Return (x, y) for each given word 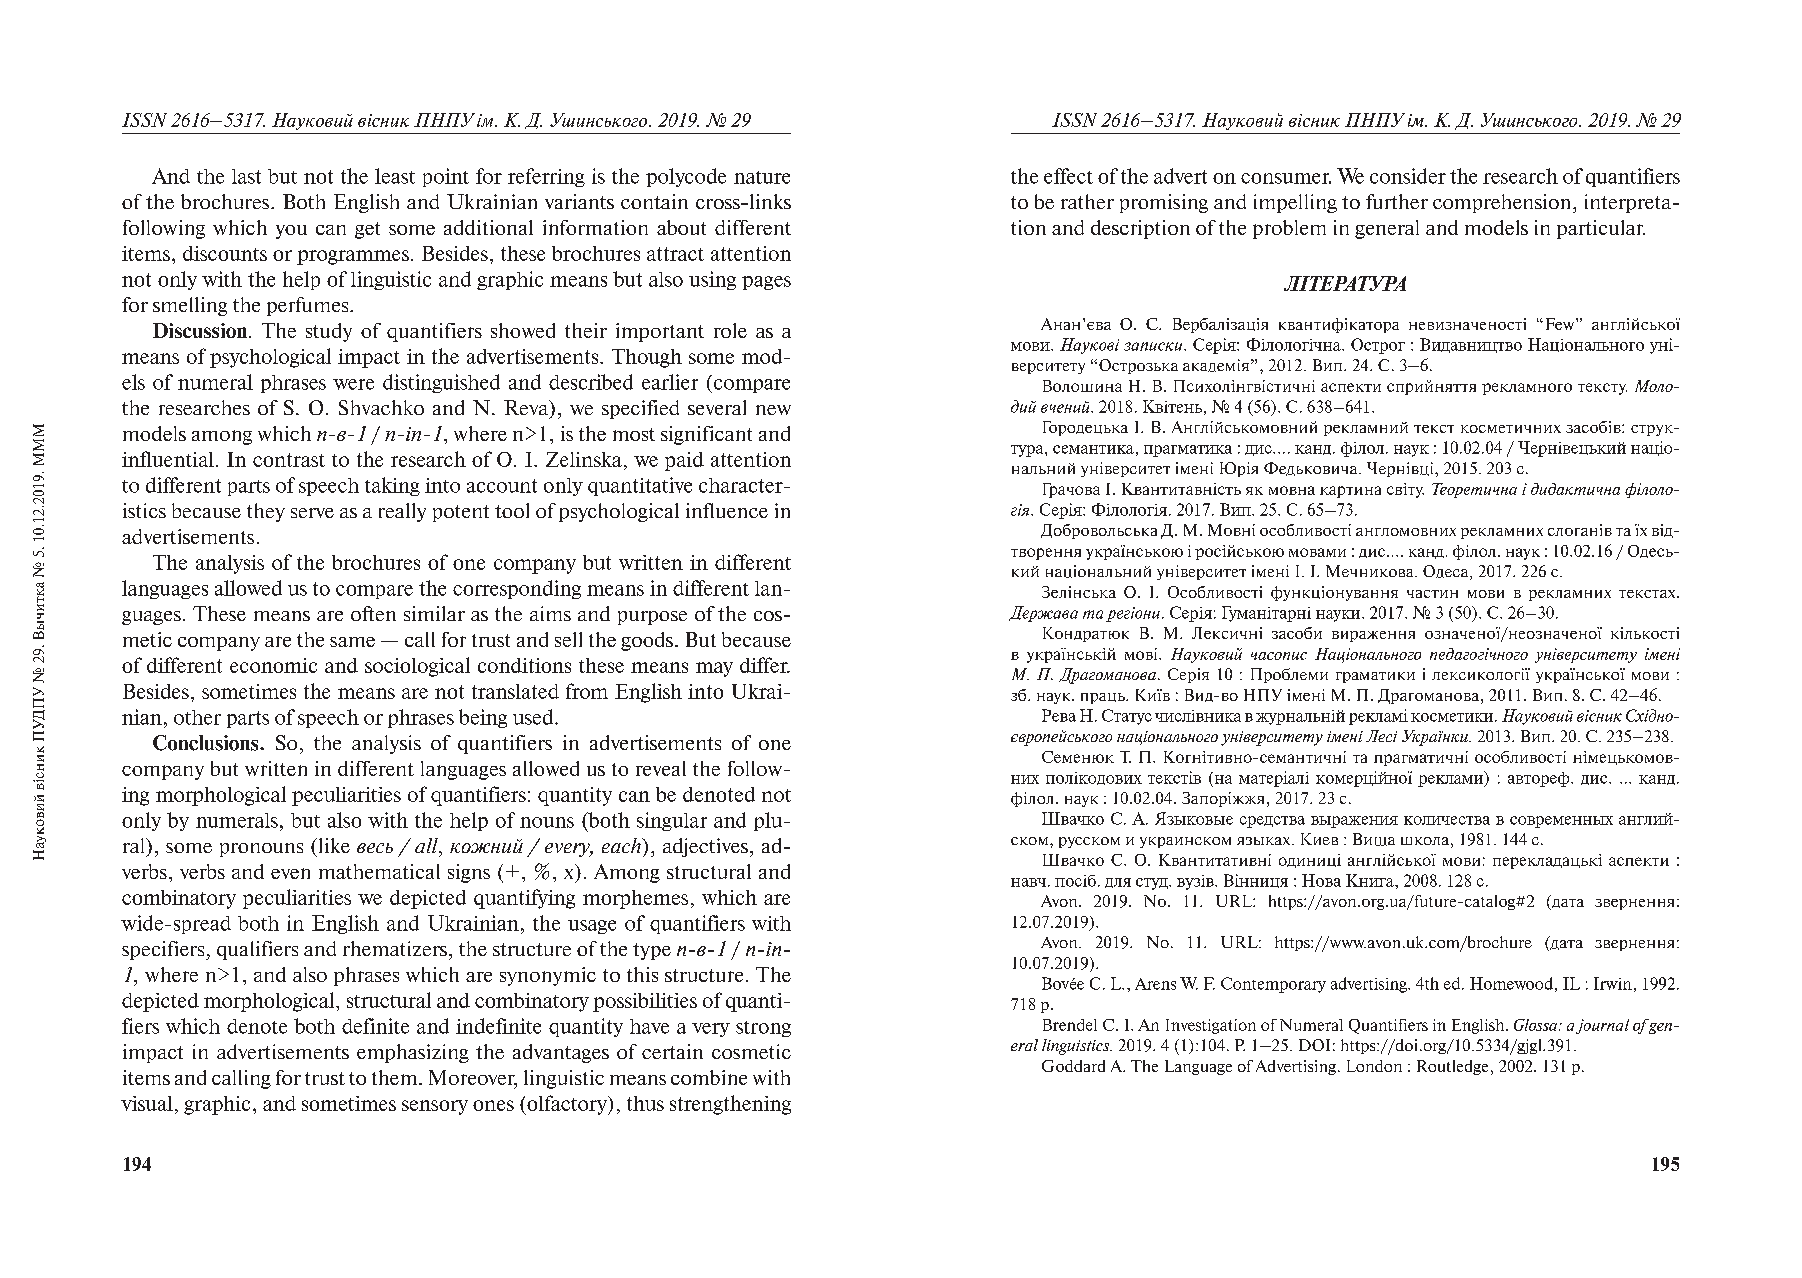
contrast (289, 460)
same (352, 642)
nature (762, 177)
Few (1561, 324)
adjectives (705, 847)
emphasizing (413, 1053)
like (333, 845)
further (1397, 201)
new (773, 410)
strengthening (730, 1105)
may (714, 669)
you (291, 232)
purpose (652, 618)
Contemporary (1273, 985)
